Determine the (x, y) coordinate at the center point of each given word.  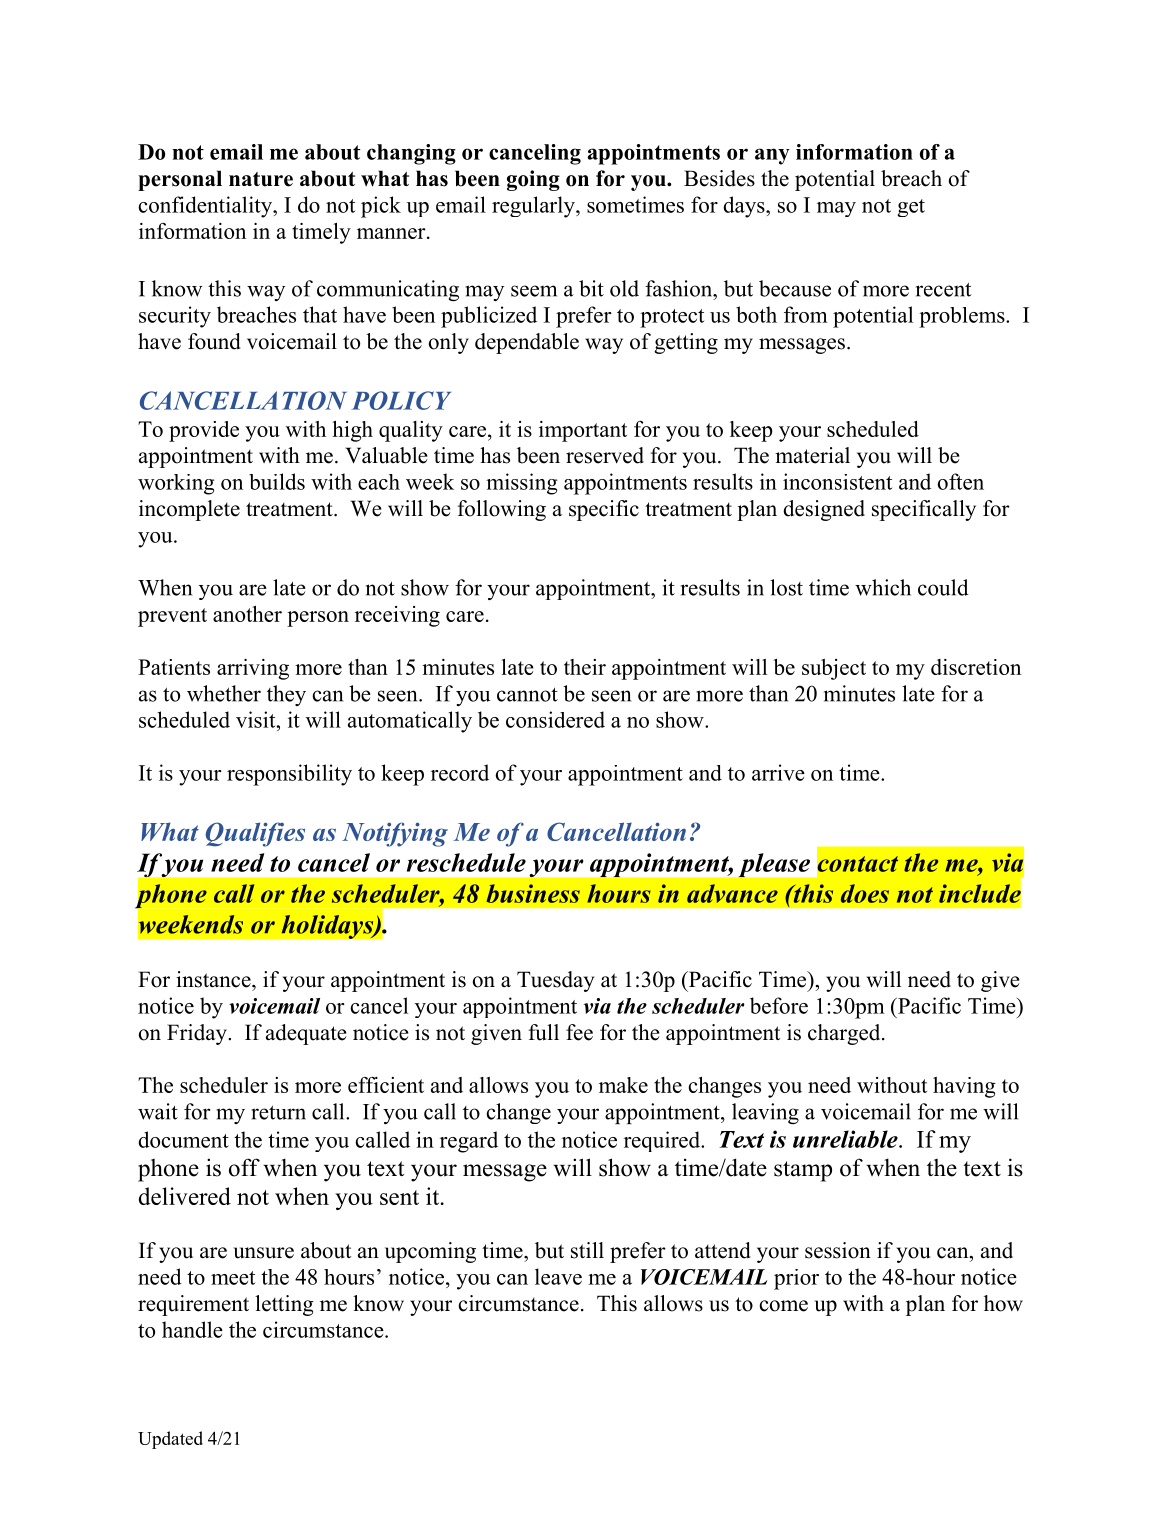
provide (204, 431)
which (883, 587)
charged (845, 1034)
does (865, 893)
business (533, 893)
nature (261, 179)
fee (579, 1032)
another (247, 614)
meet (233, 1278)
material (812, 455)
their (585, 667)
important (583, 431)
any (772, 156)
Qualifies (255, 834)
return (278, 1113)
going (533, 180)
